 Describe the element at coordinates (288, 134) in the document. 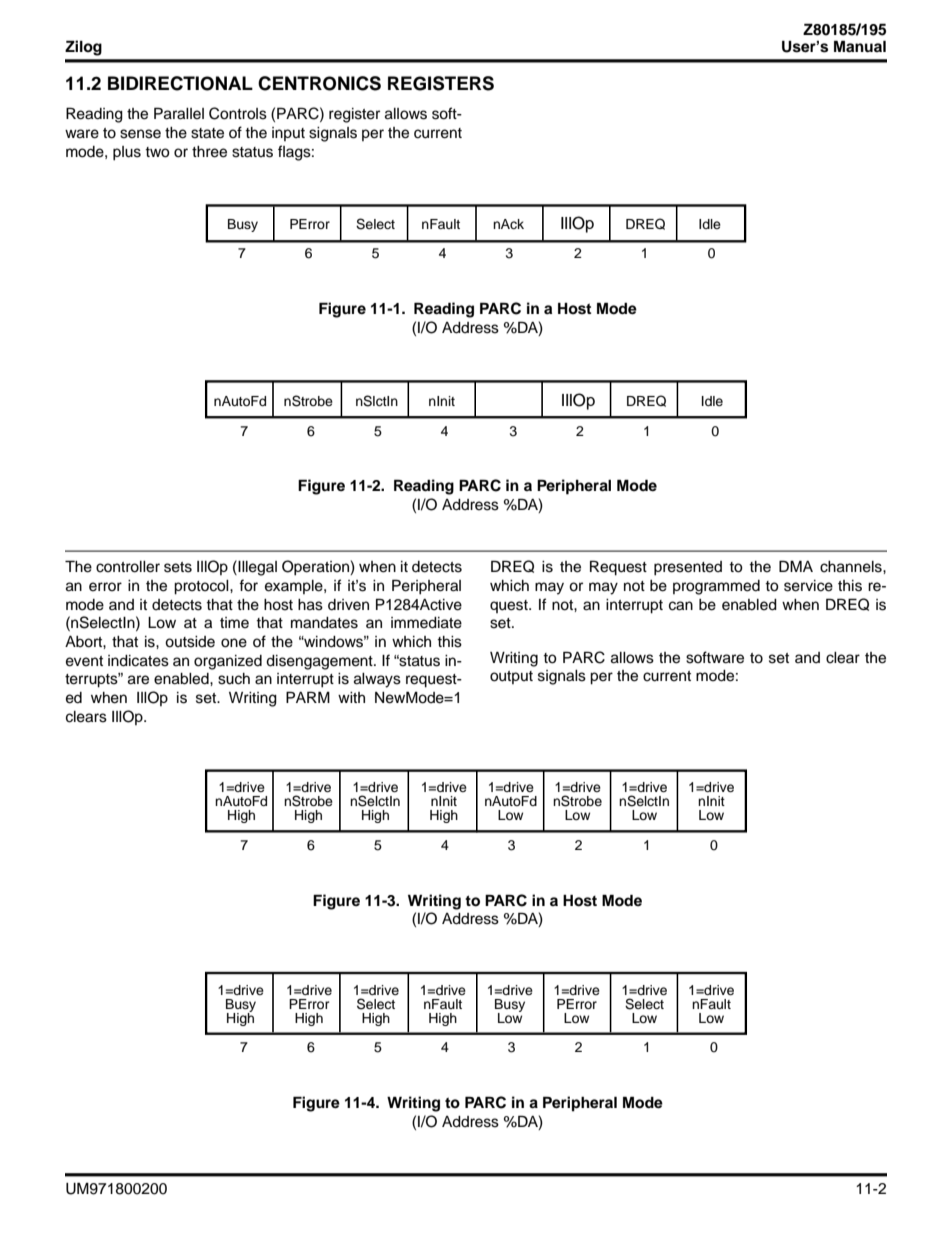

I see `input` at that location.
